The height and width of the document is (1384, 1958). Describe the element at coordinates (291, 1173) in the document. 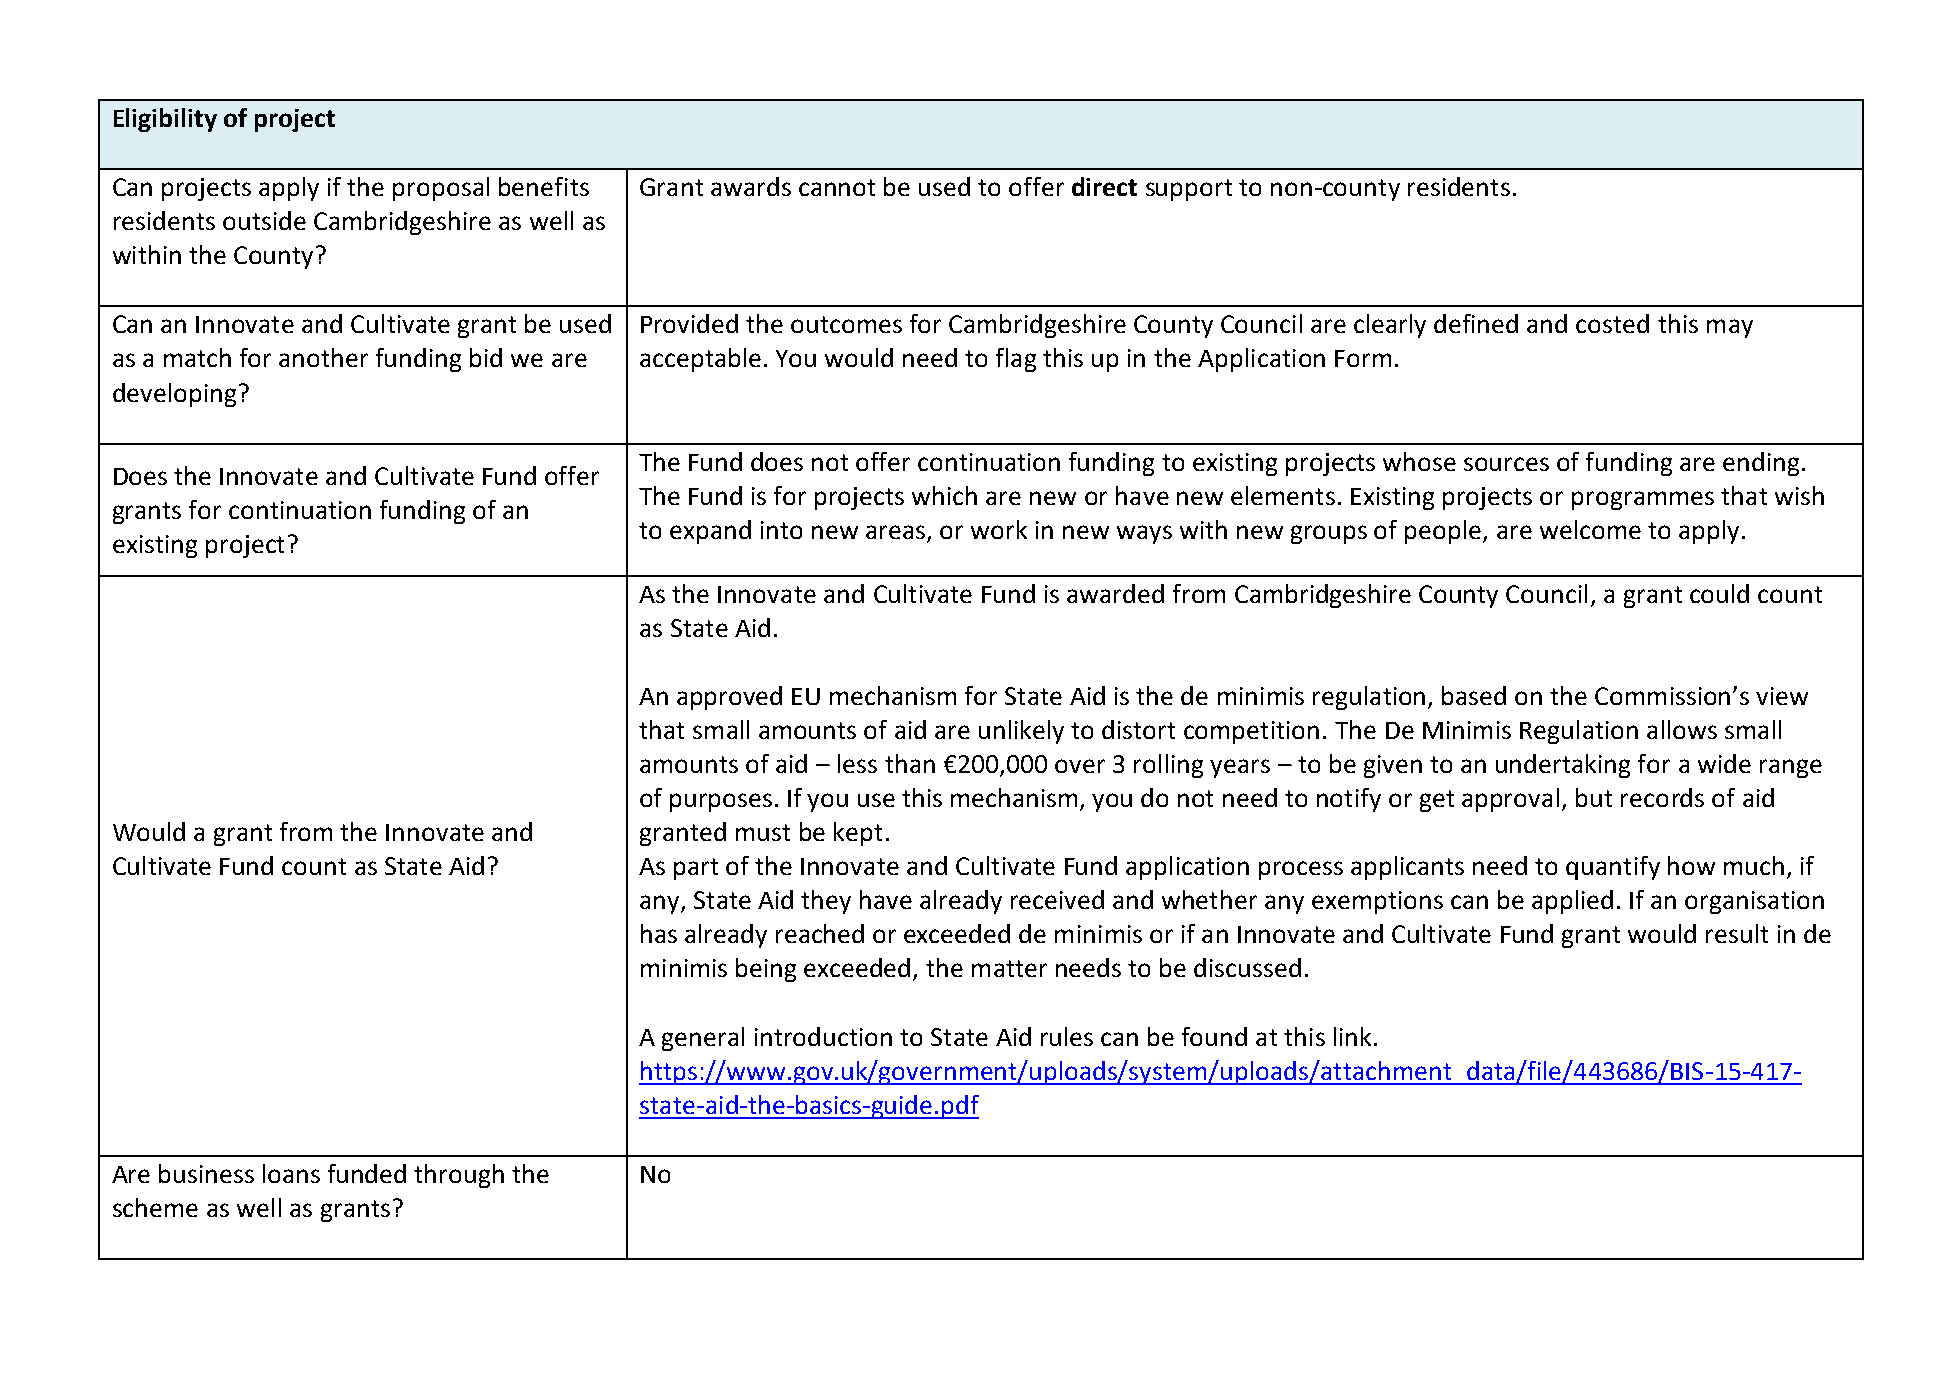

I see `loans` at that location.
